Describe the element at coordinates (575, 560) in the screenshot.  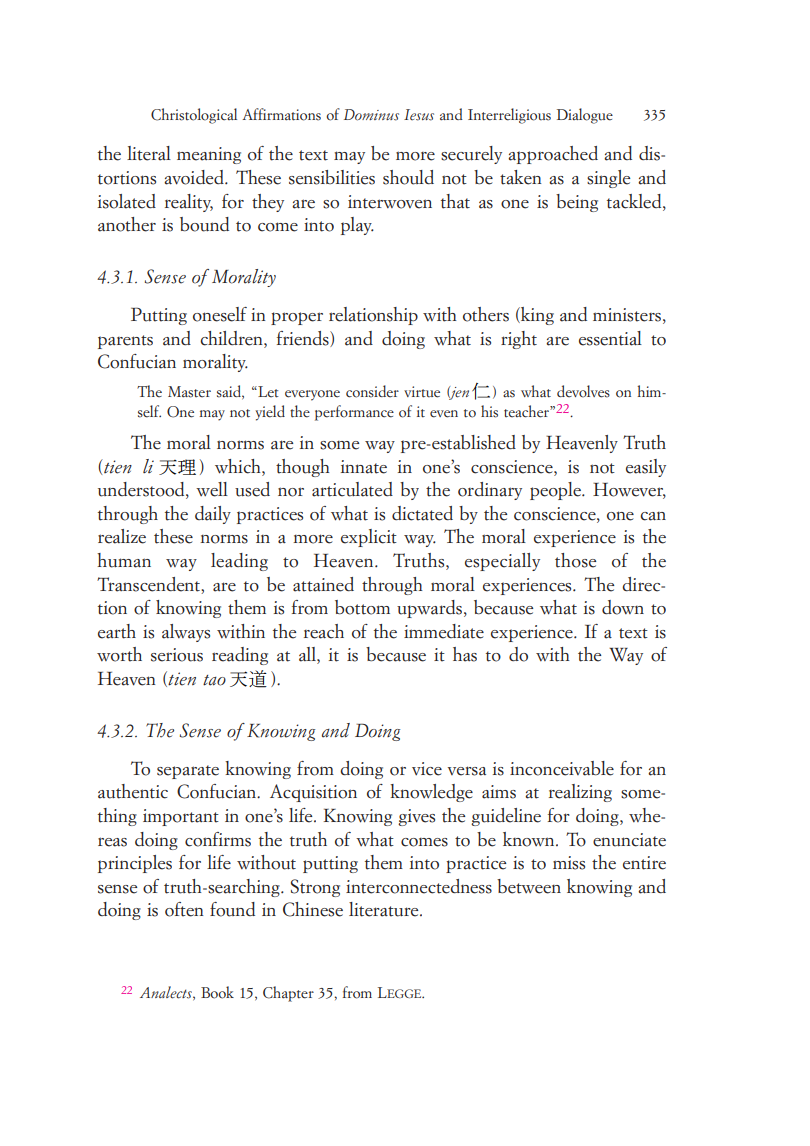
I see `those` at that location.
